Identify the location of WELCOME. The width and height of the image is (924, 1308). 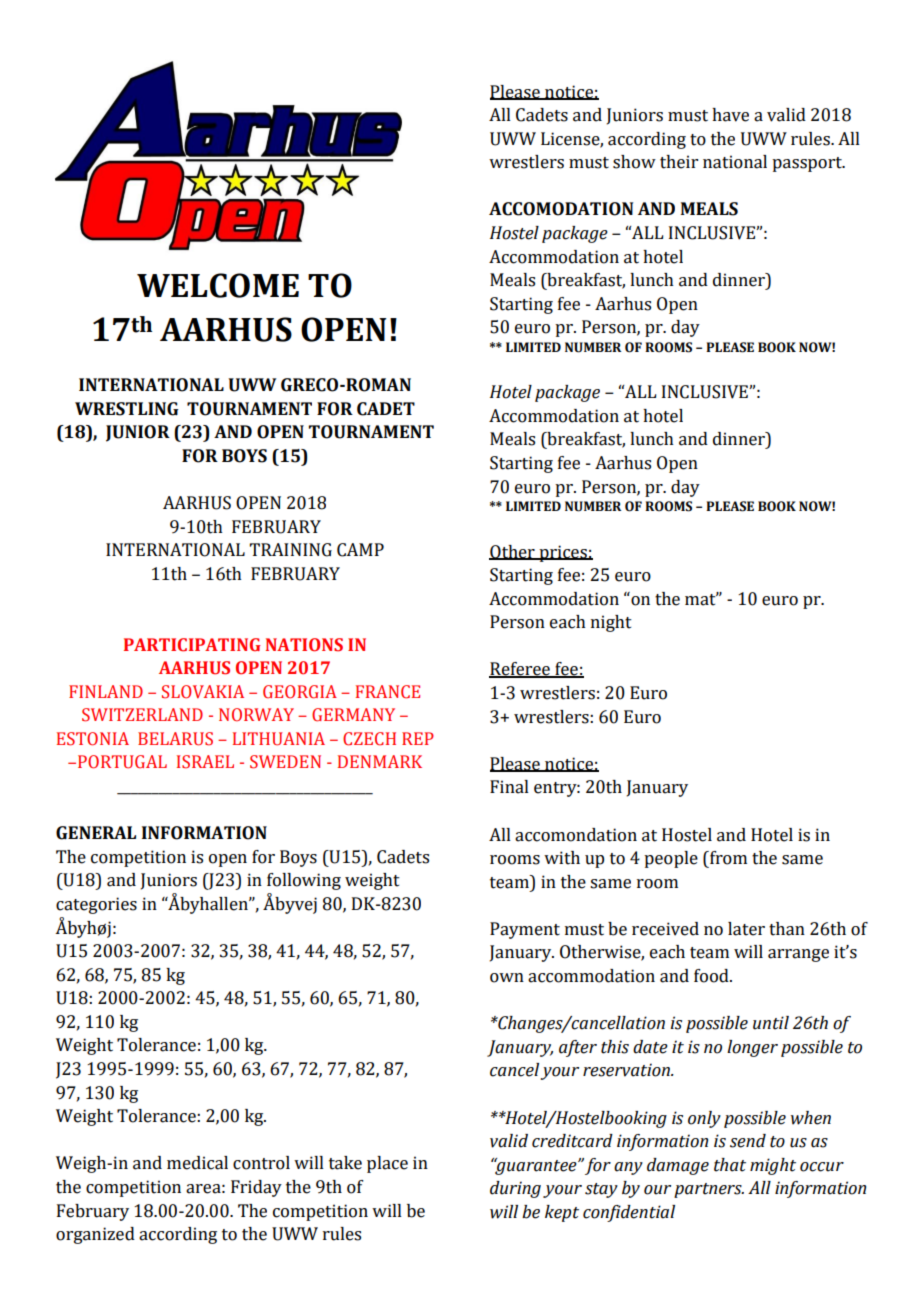
(218, 285).
